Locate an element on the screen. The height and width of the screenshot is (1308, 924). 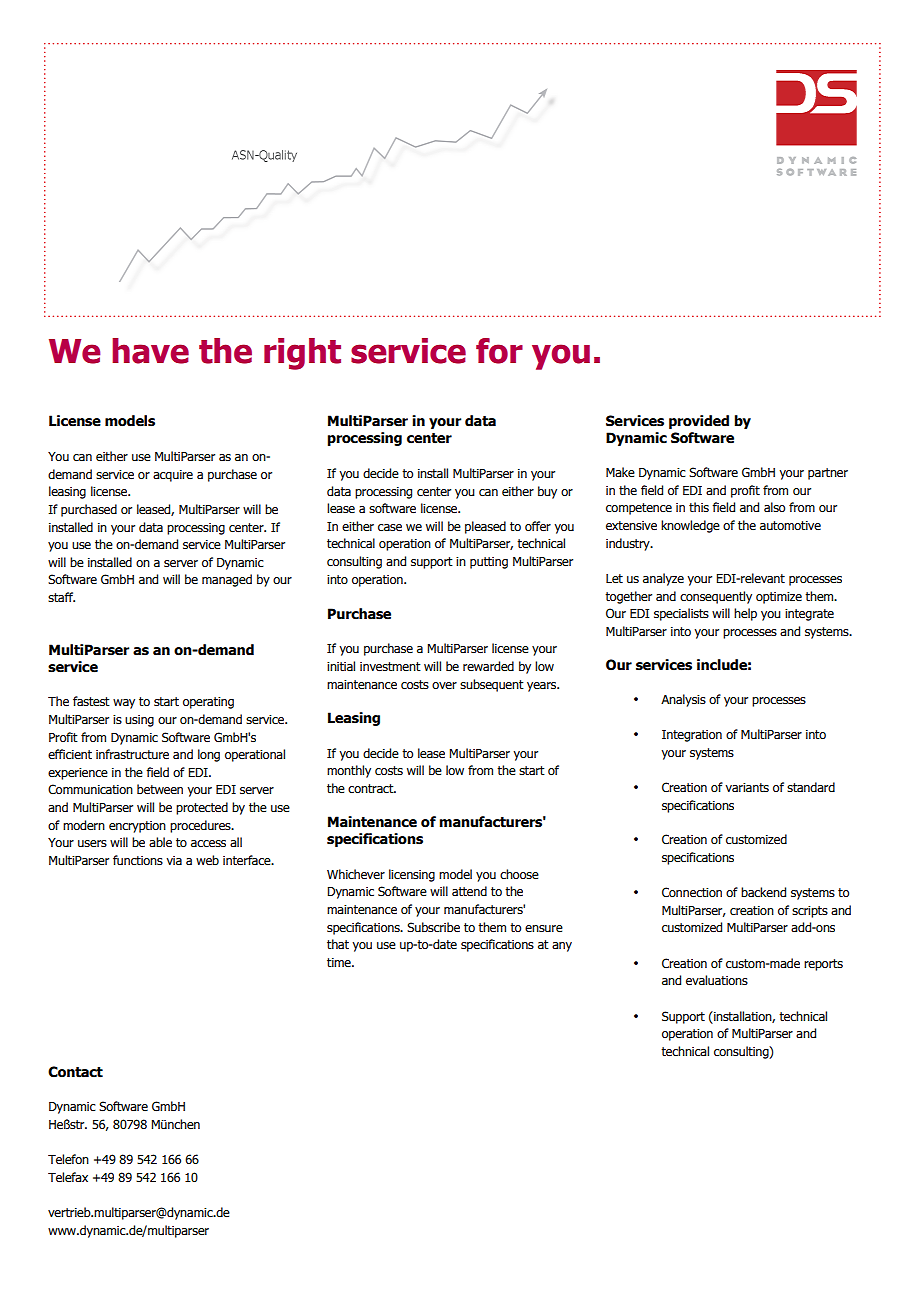
Telefon is located at coordinates (68, 1159).
